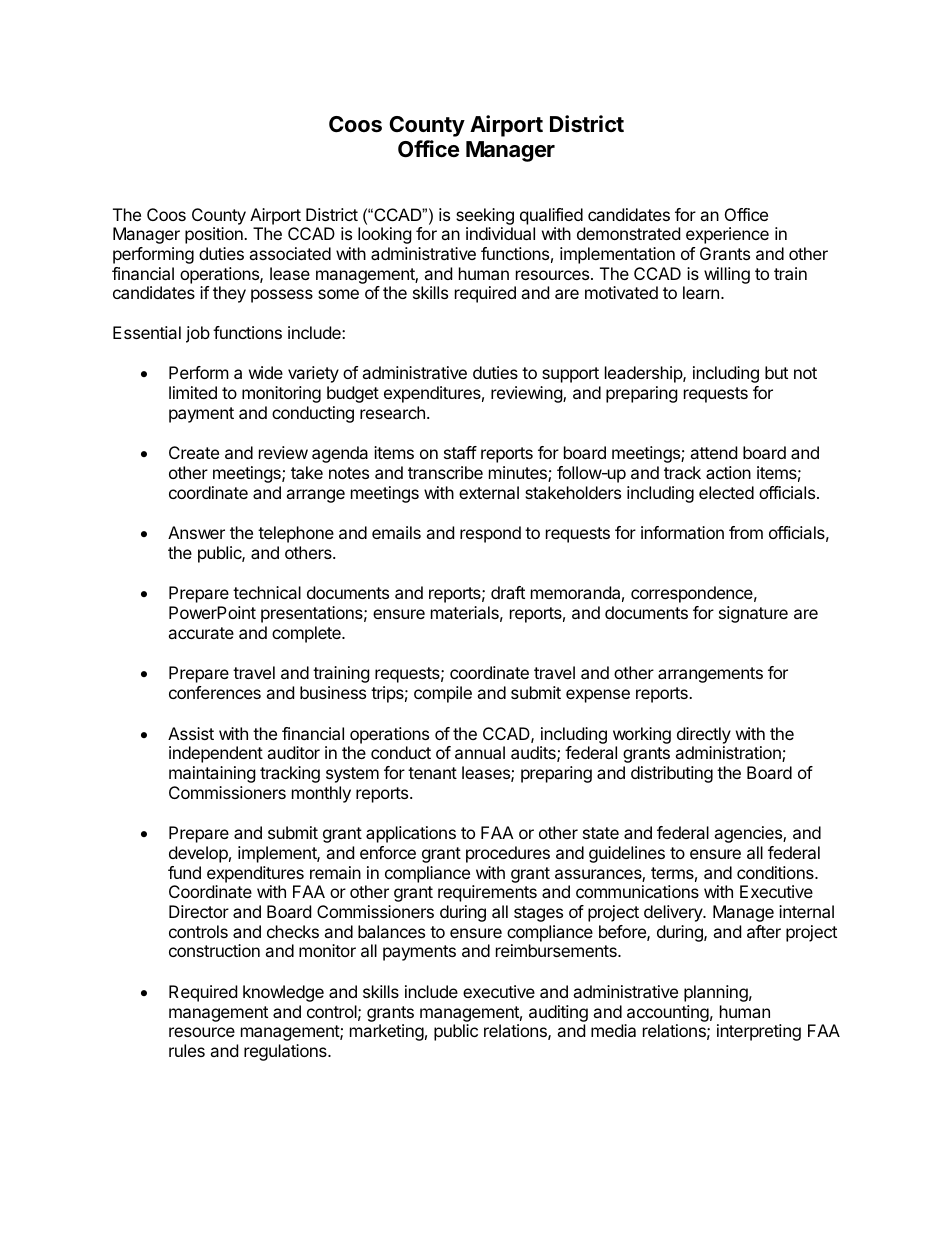 The image size is (952, 1233). I want to click on individual, so click(500, 233).
